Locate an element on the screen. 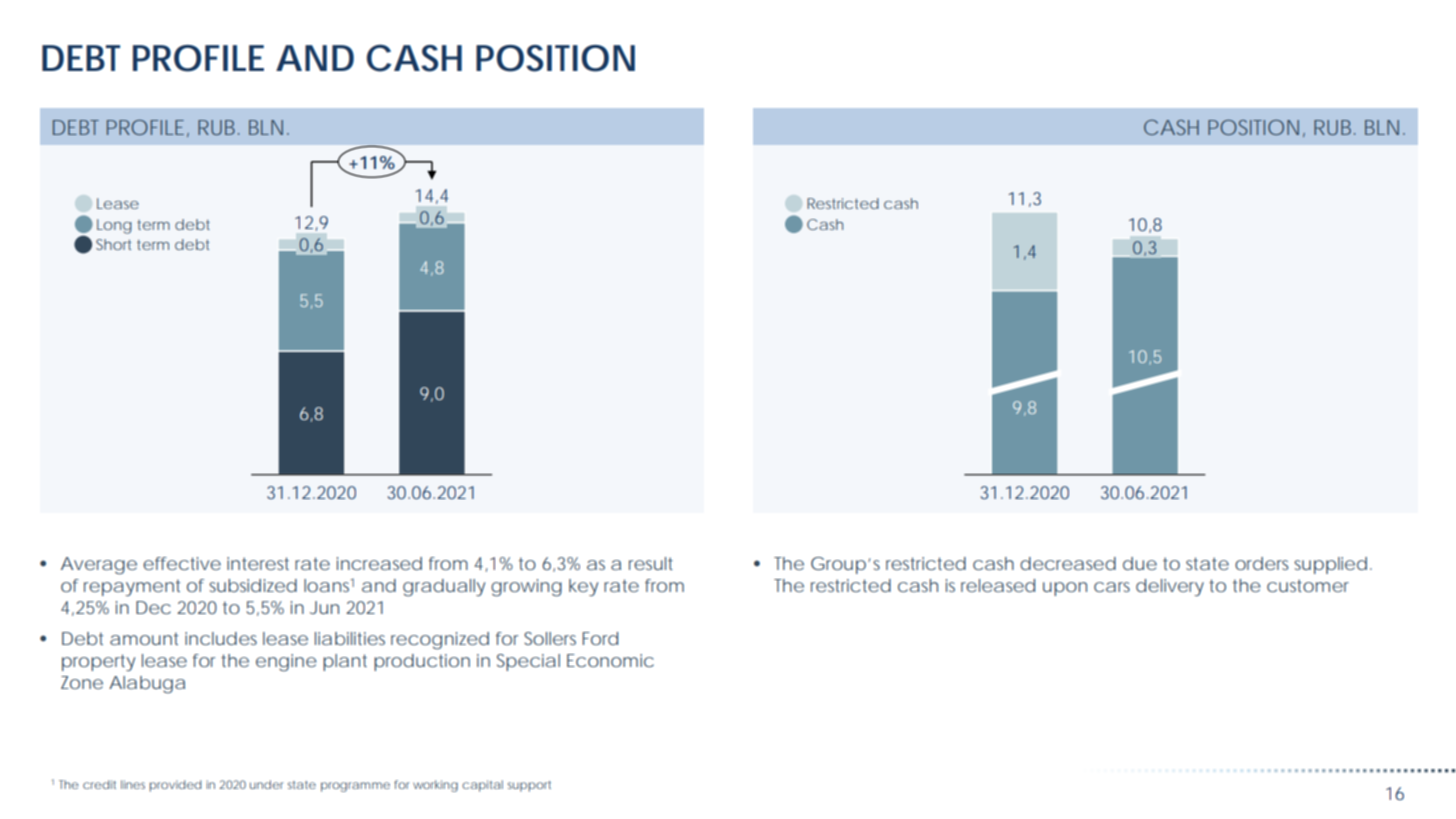 Image resolution: width=1456 pixels, height=819 pixels. delivery is located at coordinates (1170, 587).
